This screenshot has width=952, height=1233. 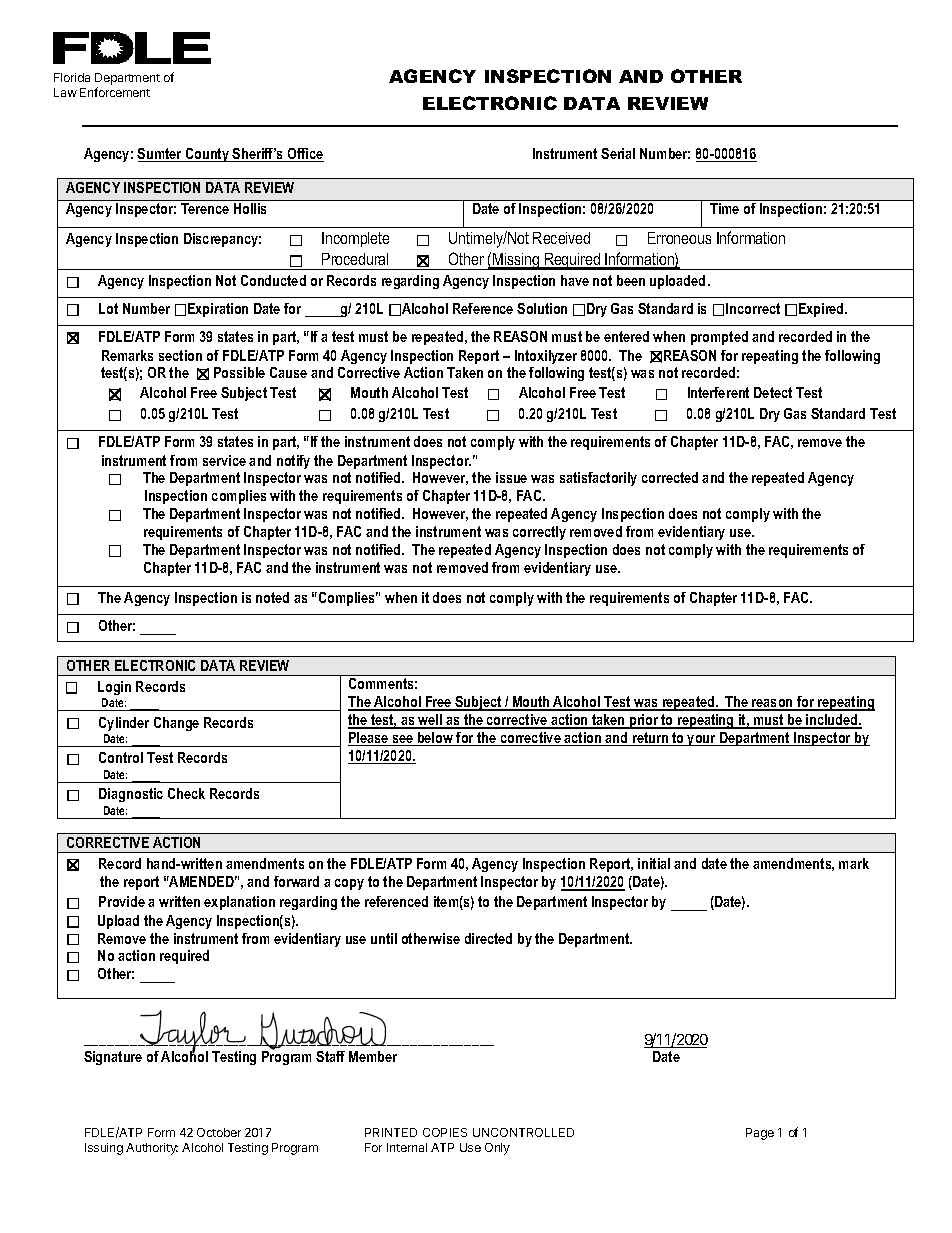 I want to click on Office, so click(x=305, y=155).
